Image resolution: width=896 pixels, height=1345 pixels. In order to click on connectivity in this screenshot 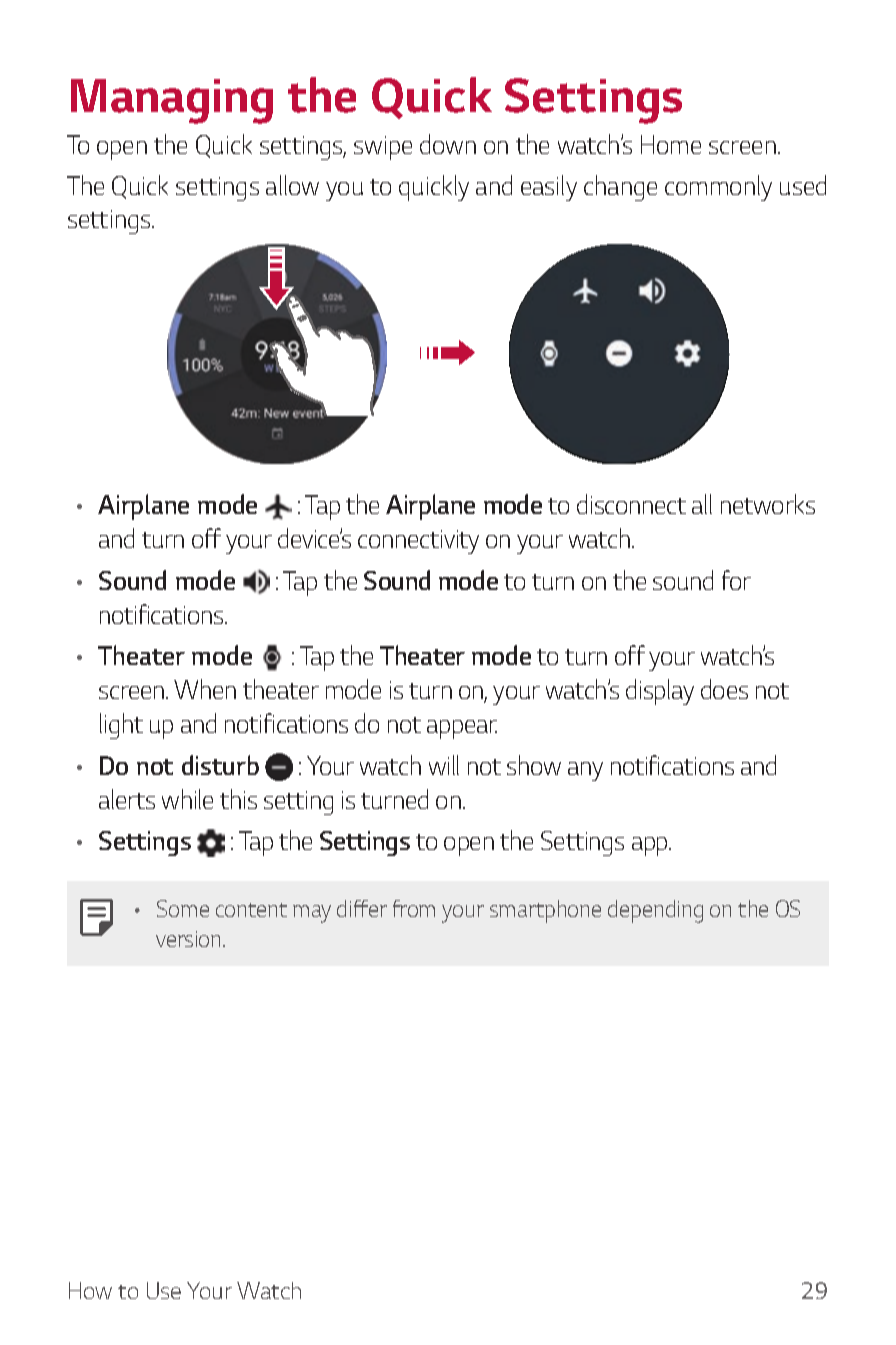, I will do `click(418, 542)`.
